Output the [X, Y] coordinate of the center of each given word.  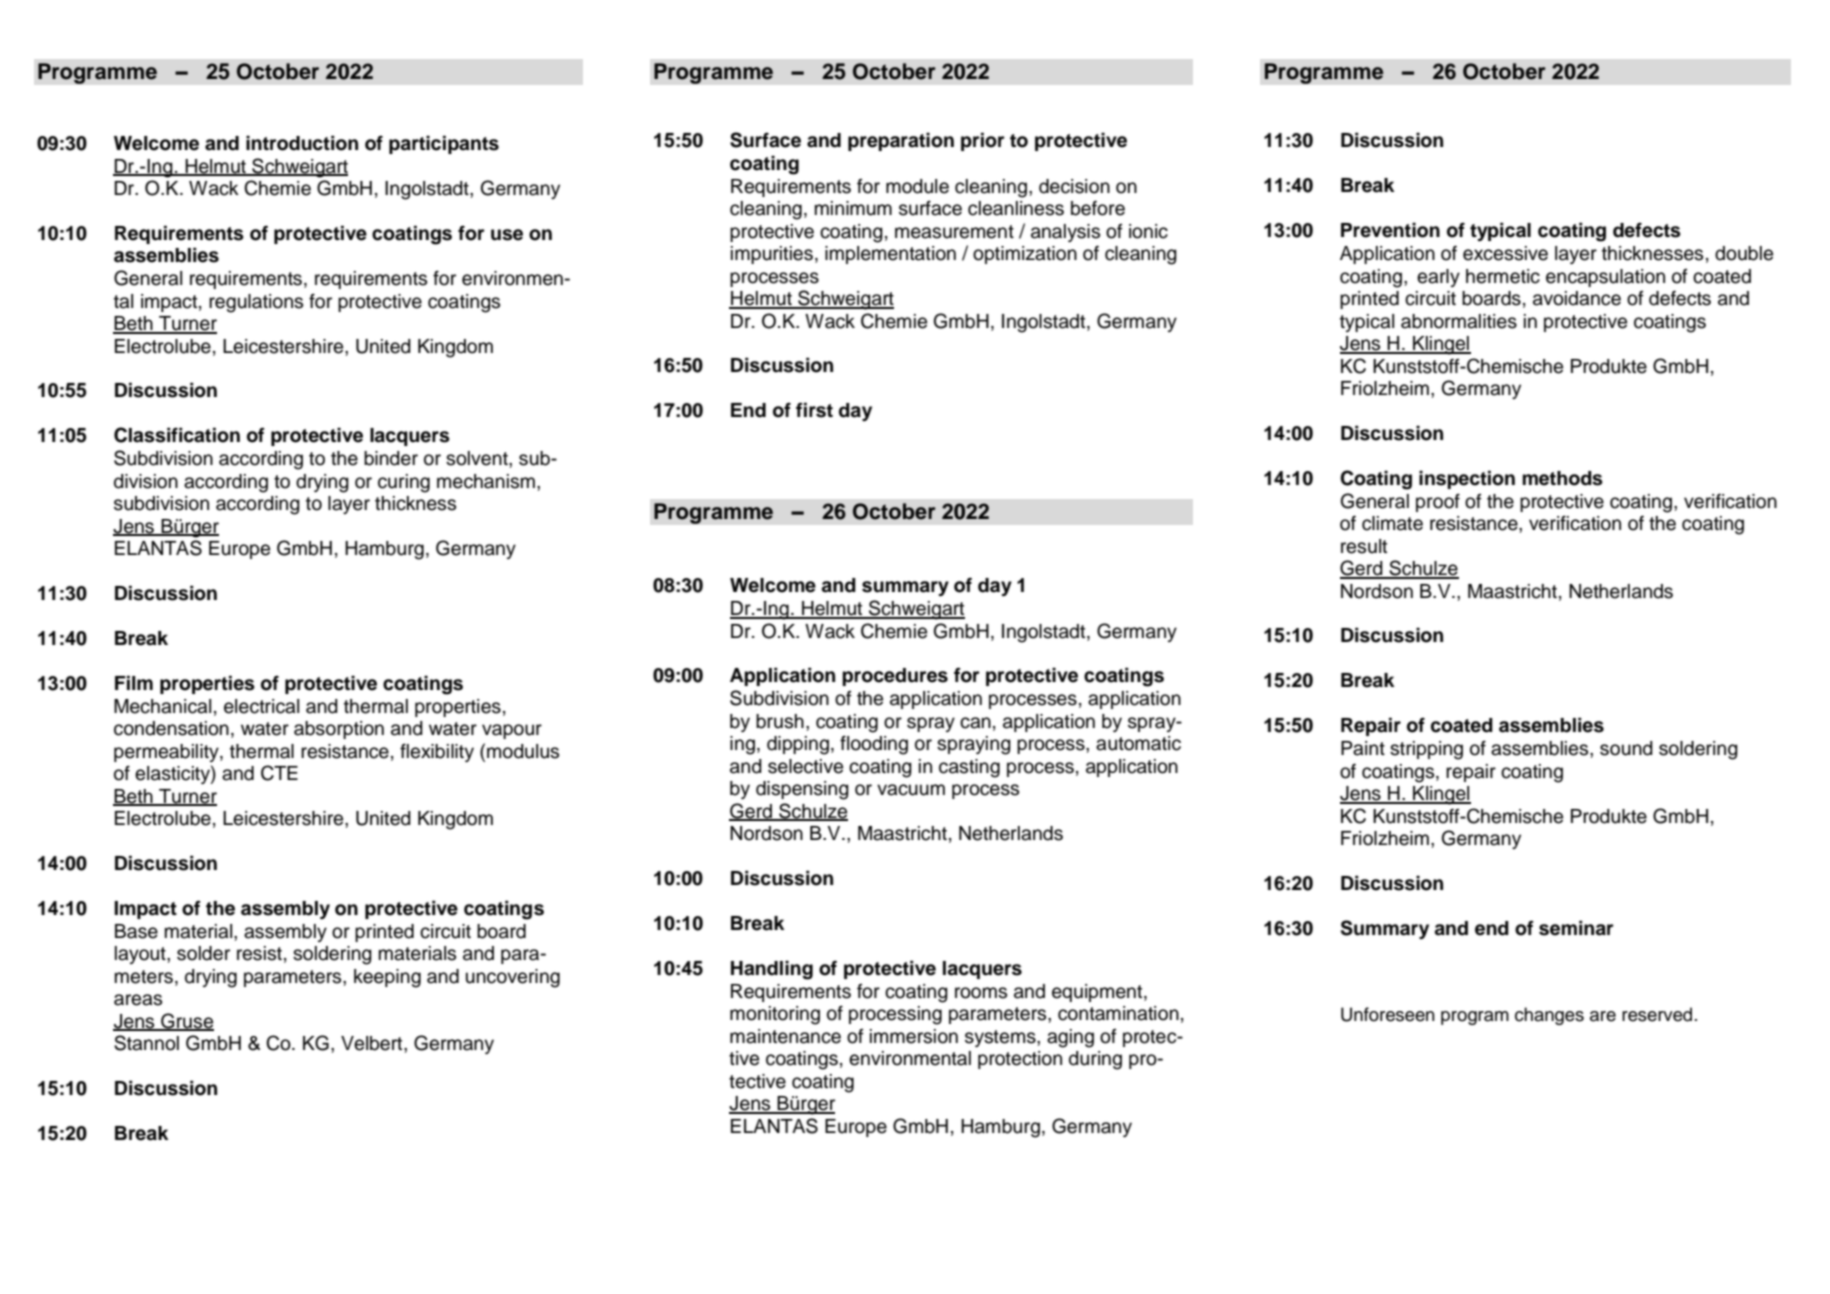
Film [134, 682]
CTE [279, 773]
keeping [387, 978]
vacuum [911, 790]
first [814, 410]
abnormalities [1459, 321]
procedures [895, 677]
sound [1626, 748]
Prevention [1390, 230]
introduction [302, 143]
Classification [177, 435]
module [917, 186]
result [1364, 546]
